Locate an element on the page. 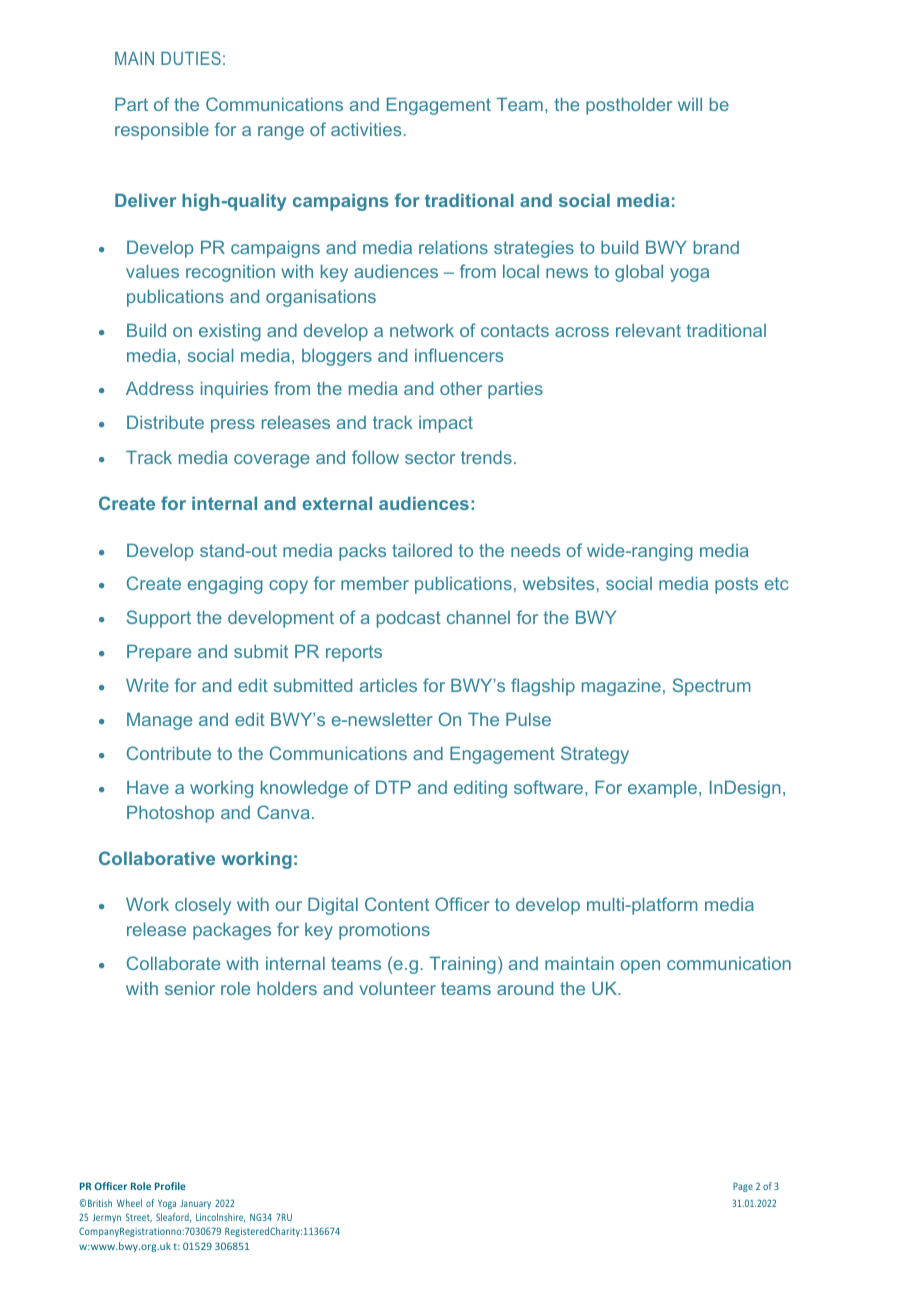 The width and height of the page is (924, 1308). relevant is located at coordinates (648, 330).
